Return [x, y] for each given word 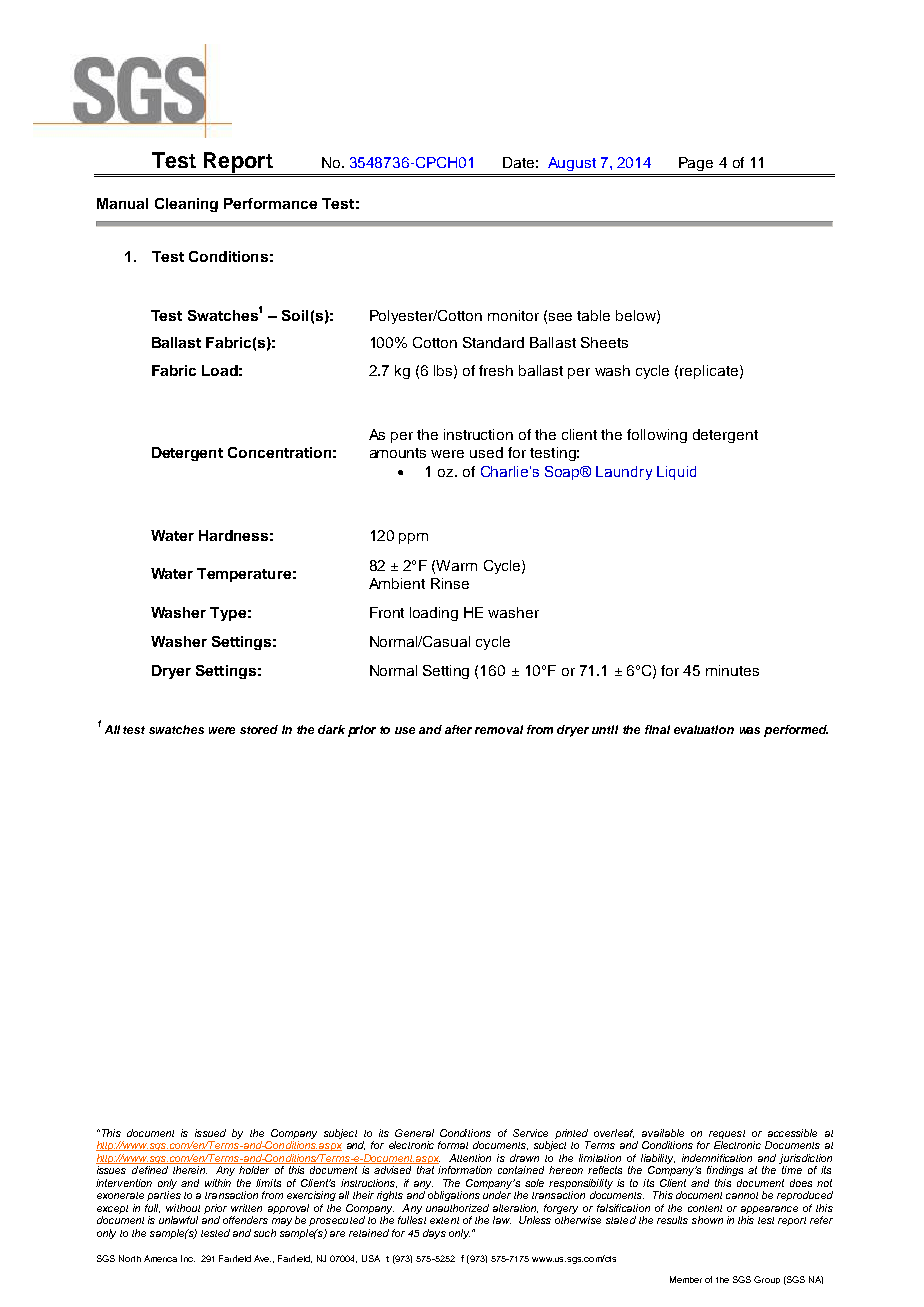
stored [259, 729]
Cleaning [186, 205]
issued [210, 1133]
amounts [398, 453]
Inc [188, 1258]
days [434, 1234]
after [458, 729]
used [486, 452]
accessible [792, 1133]
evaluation [704, 729]
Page [696, 164]
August [572, 164]
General [414, 1133]
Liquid [676, 473]
